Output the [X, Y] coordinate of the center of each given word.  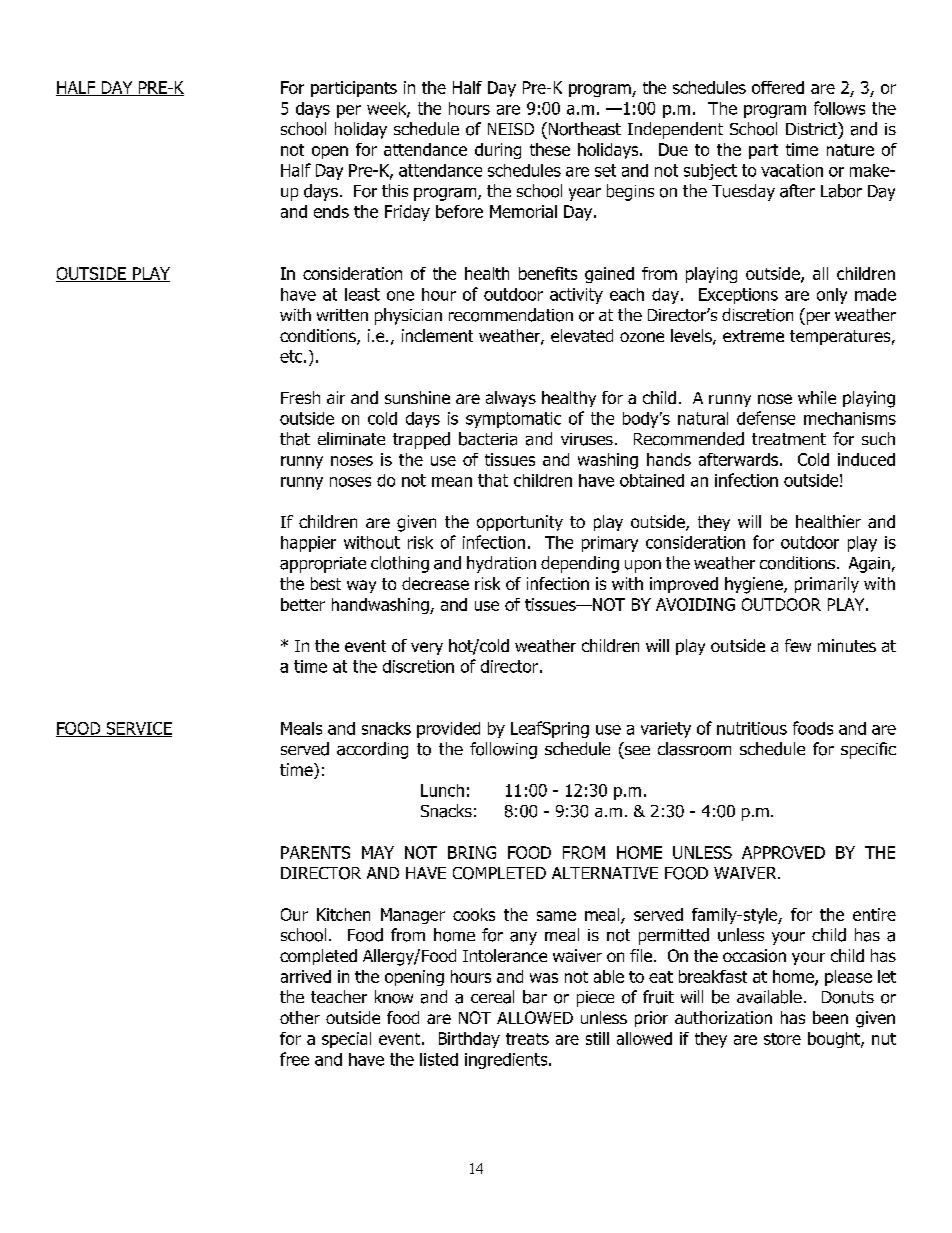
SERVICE [138, 729]
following [503, 750]
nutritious [752, 728]
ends [331, 211]
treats [527, 1039]
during [498, 151]
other [300, 1017]
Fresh [300, 397]
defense [766, 418]
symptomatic [513, 420]
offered [778, 87]
